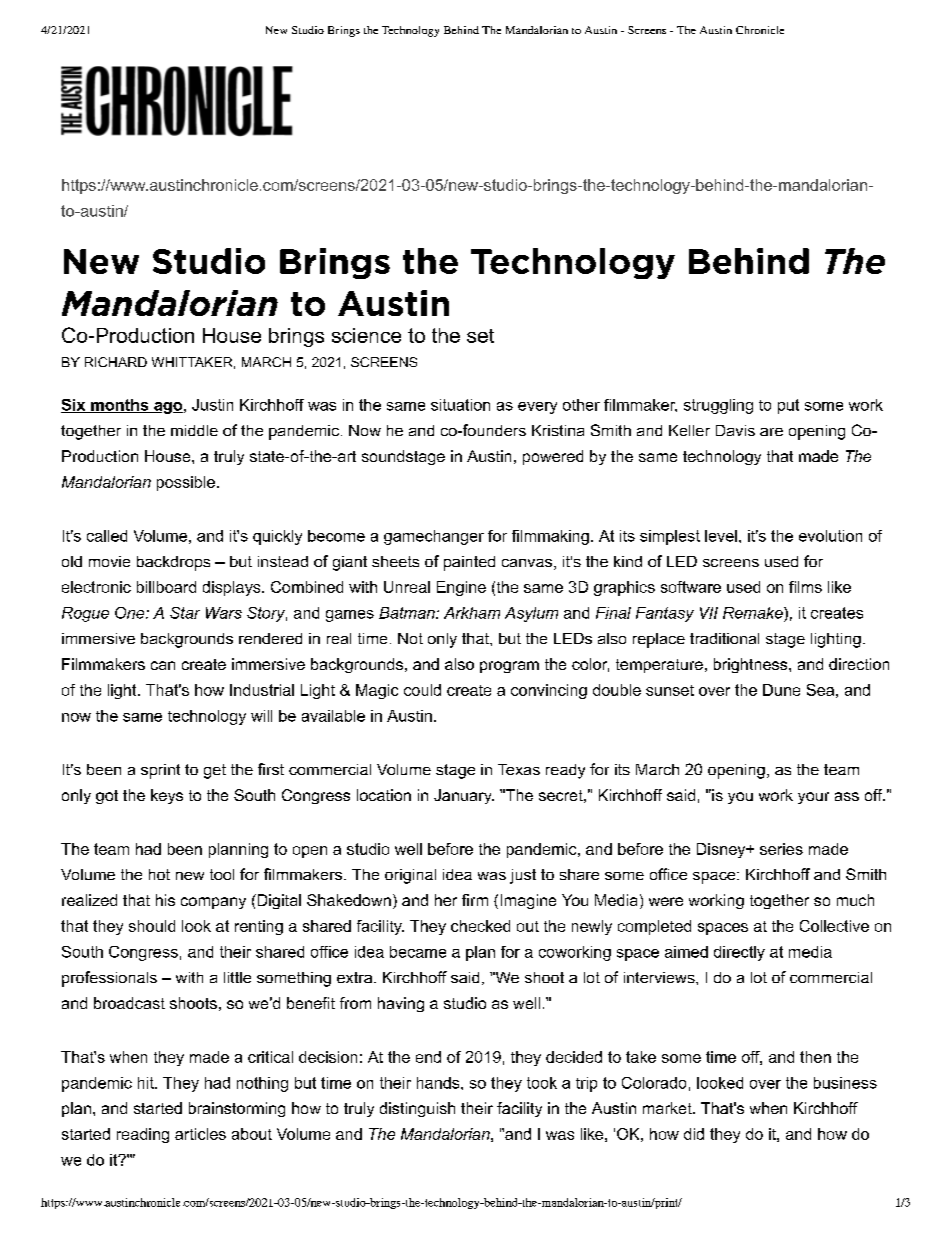 Image resolution: width=952 pixels, height=1233 pixels. I want to click on One, so click(131, 613).
